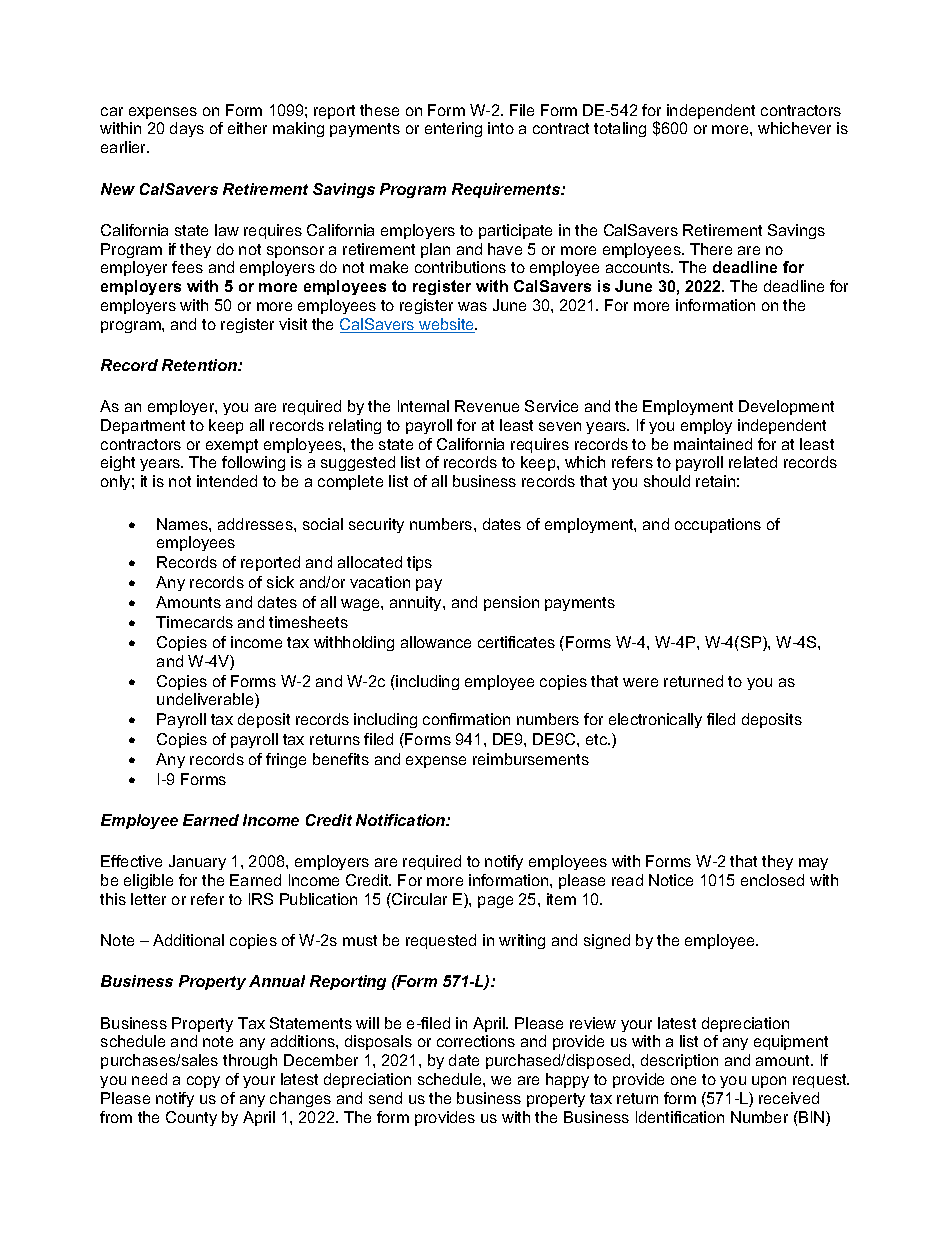 Image resolution: width=952 pixels, height=1233 pixels. I want to click on entering, so click(453, 129).
